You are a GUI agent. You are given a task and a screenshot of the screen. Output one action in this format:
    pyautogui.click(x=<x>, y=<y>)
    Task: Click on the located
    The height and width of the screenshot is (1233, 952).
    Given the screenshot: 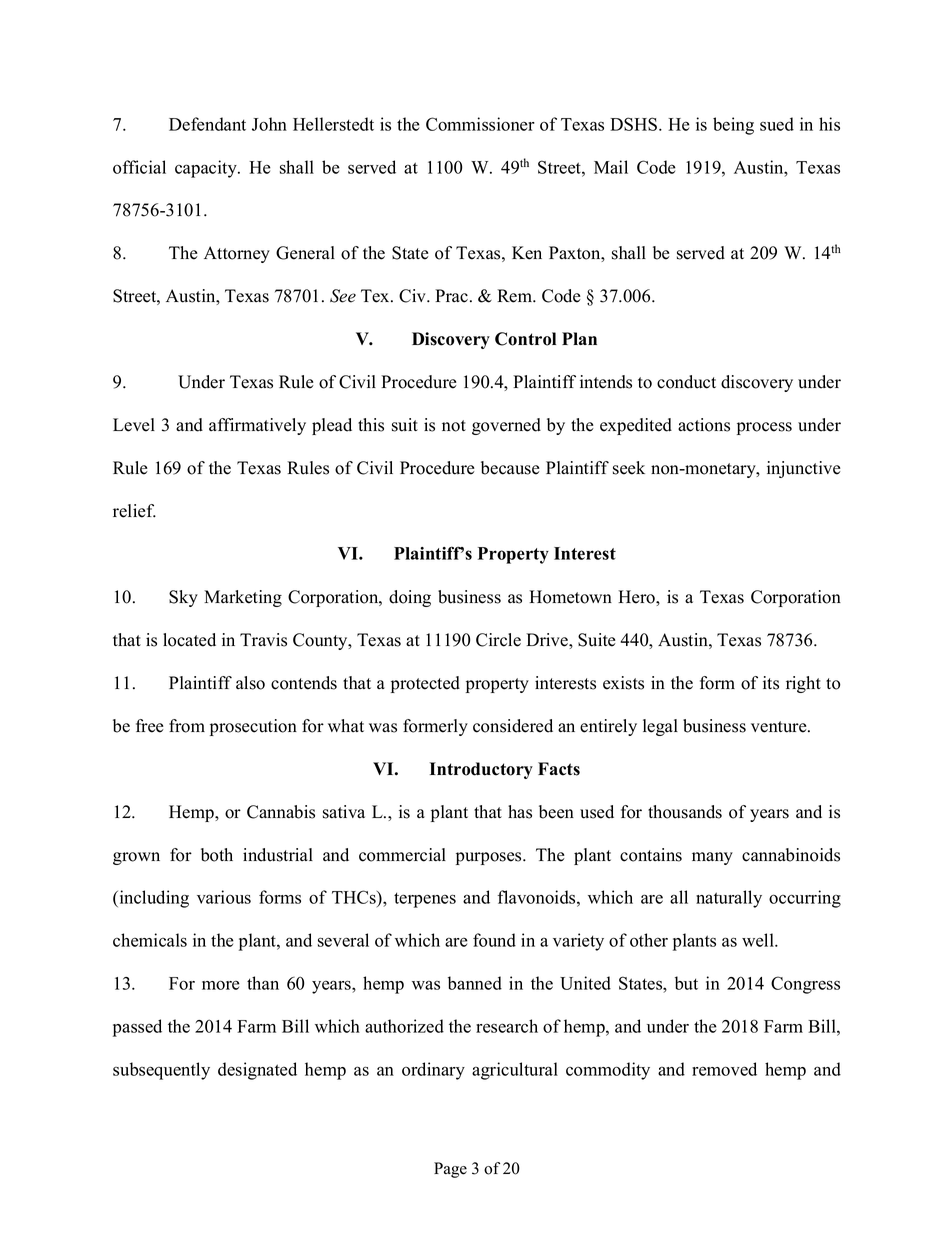 What is the action you would take?
    pyautogui.click(x=189, y=640)
